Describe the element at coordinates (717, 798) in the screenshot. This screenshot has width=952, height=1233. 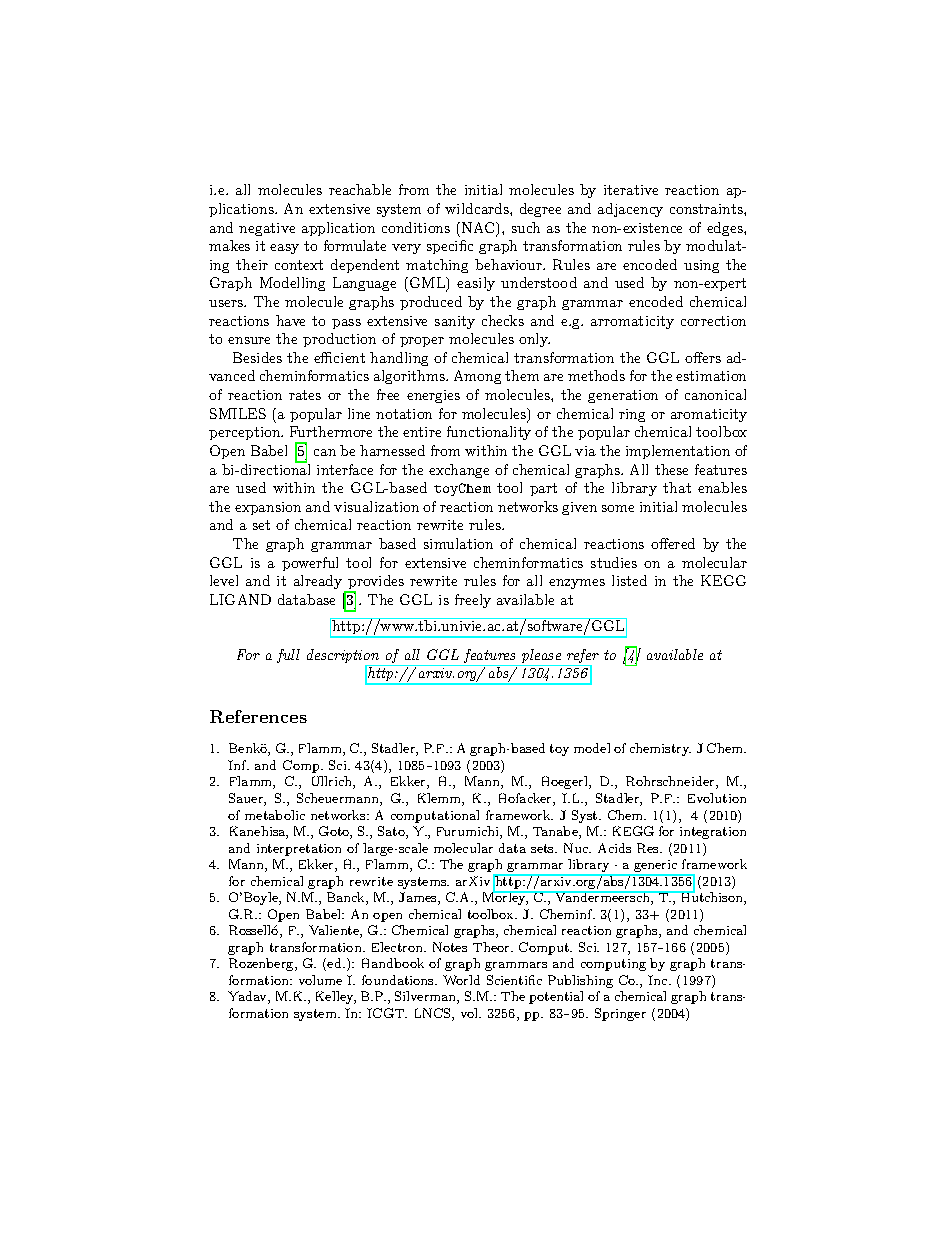
I see `Evolution` at that location.
